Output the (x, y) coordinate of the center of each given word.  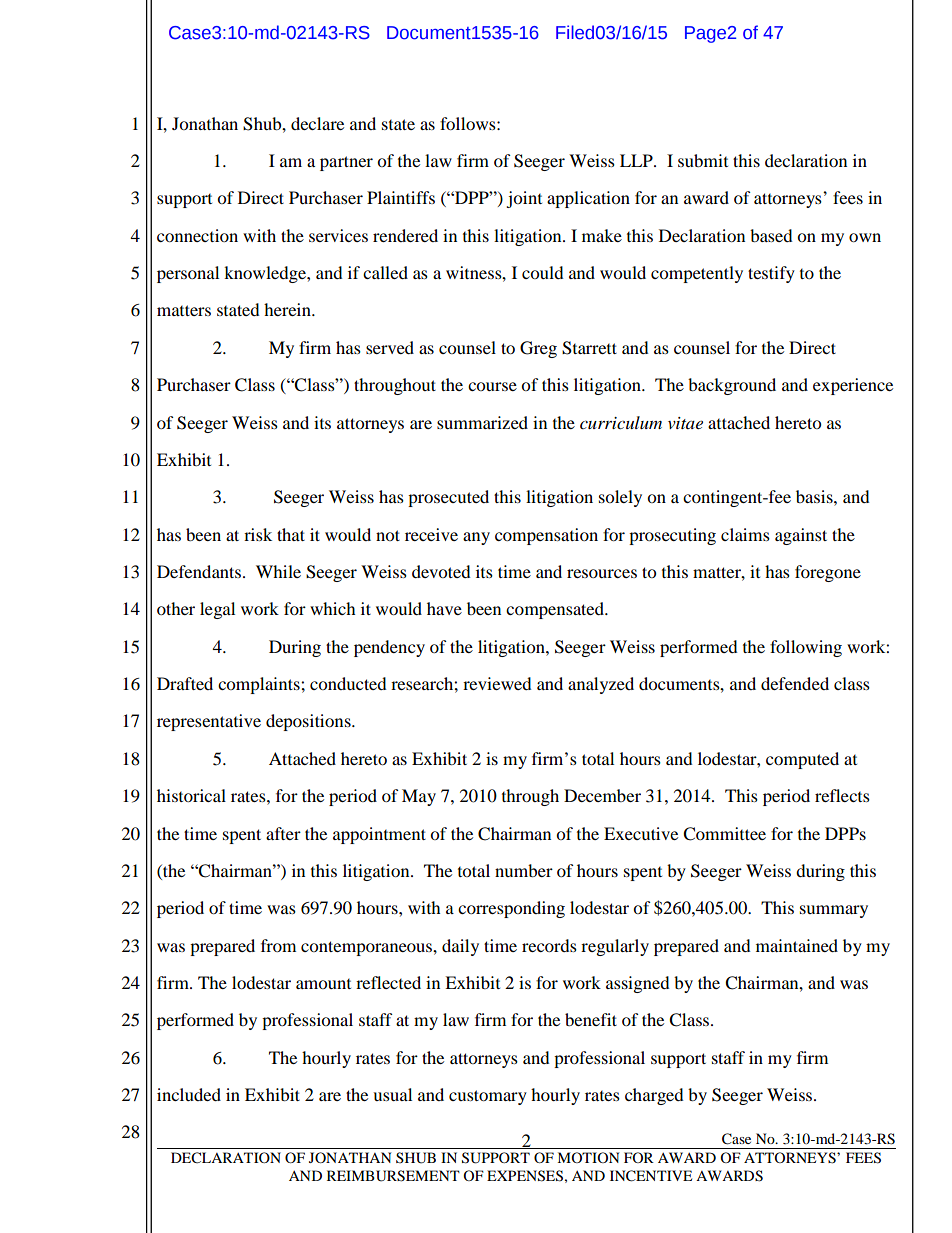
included (189, 1094)
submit (703, 160)
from (278, 945)
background (732, 386)
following (806, 648)
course (492, 386)
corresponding (511, 909)
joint (524, 199)
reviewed (497, 683)
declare (317, 123)
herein (288, 309)
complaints (260, 685)
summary (834, 911)
